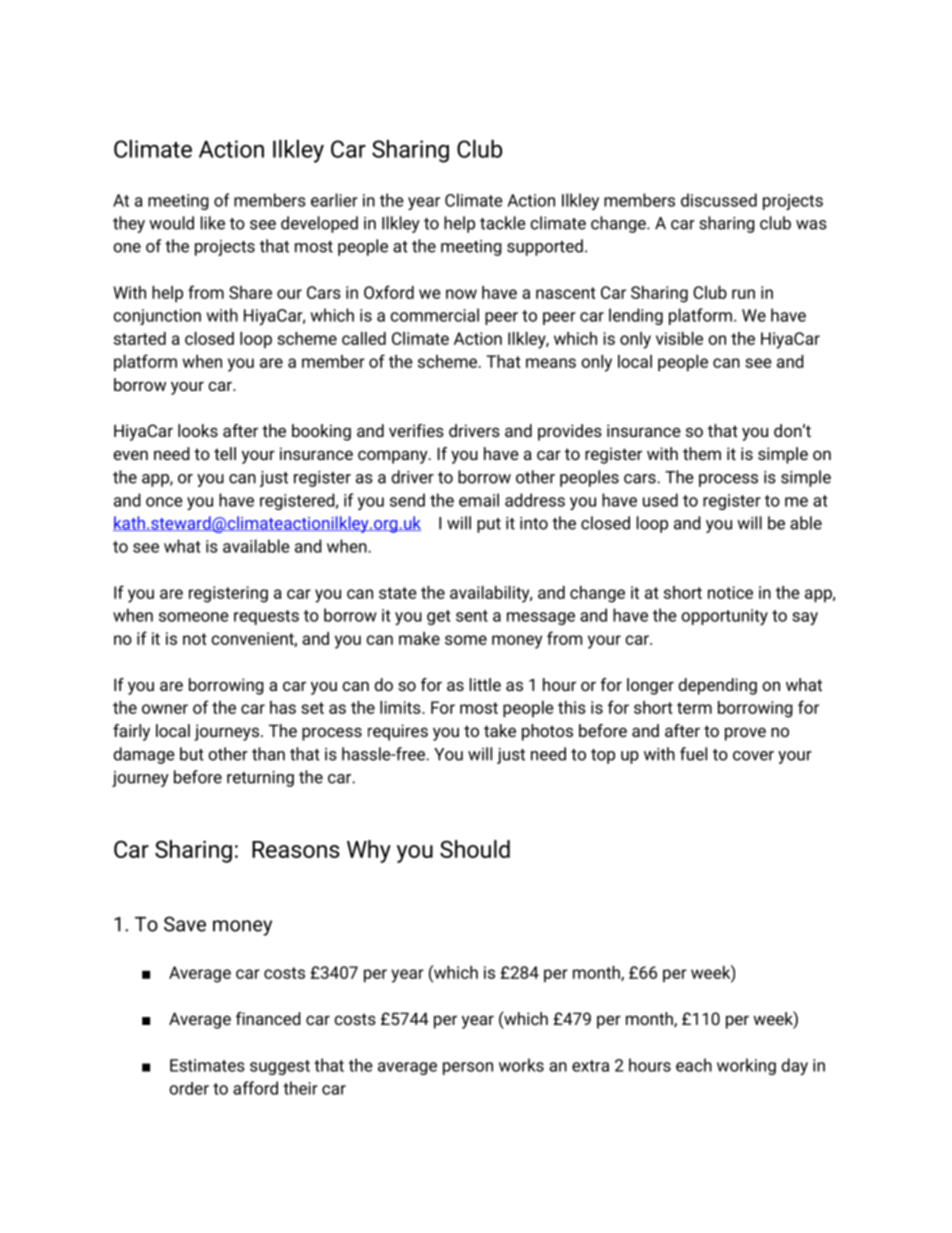  Describe the element at coordinates (503, 223) in the page. I see `tackle` at that location.
